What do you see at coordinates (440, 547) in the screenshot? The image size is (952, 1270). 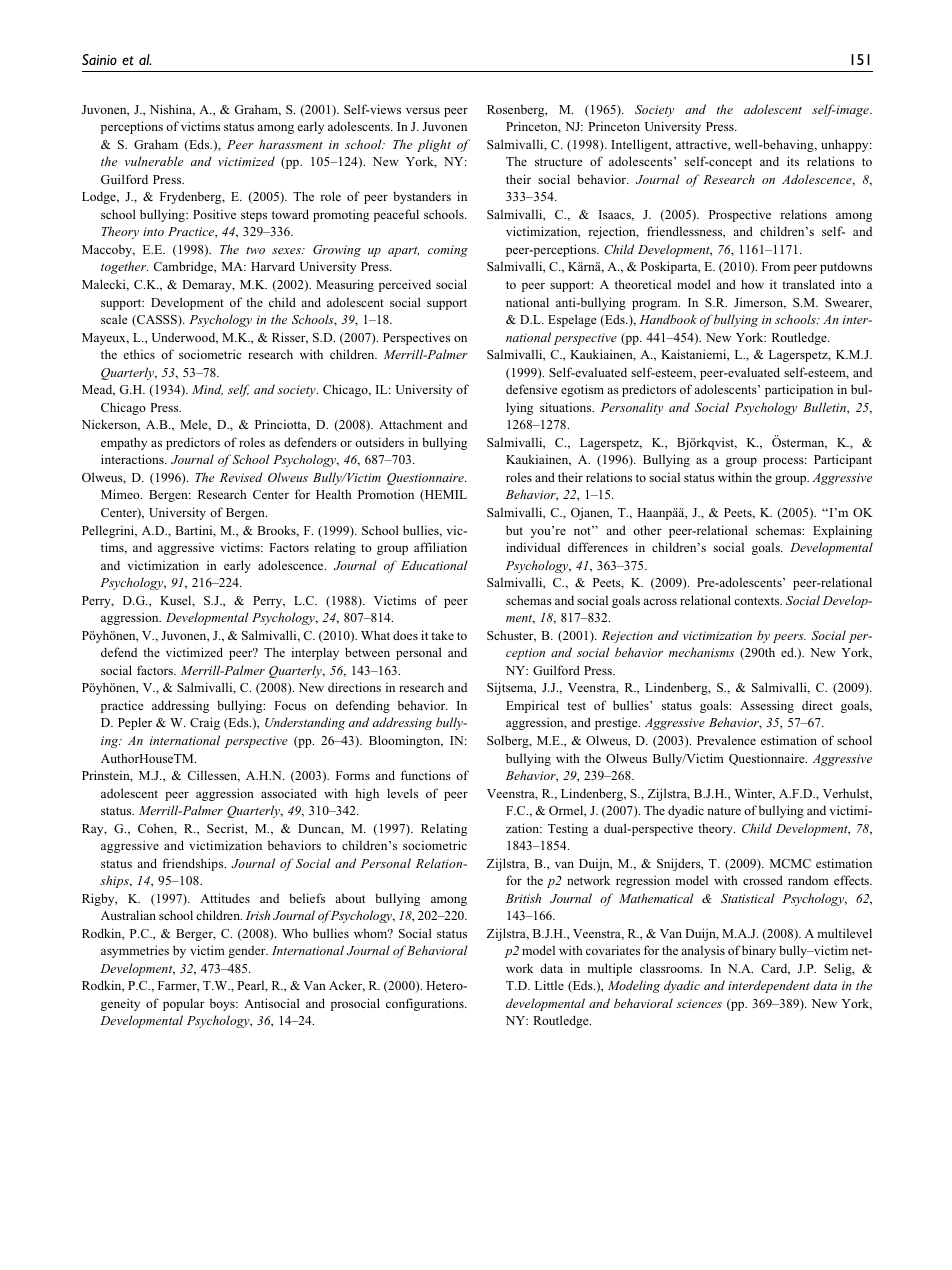 I see `affiliation` at bounding box center [440, 547].
